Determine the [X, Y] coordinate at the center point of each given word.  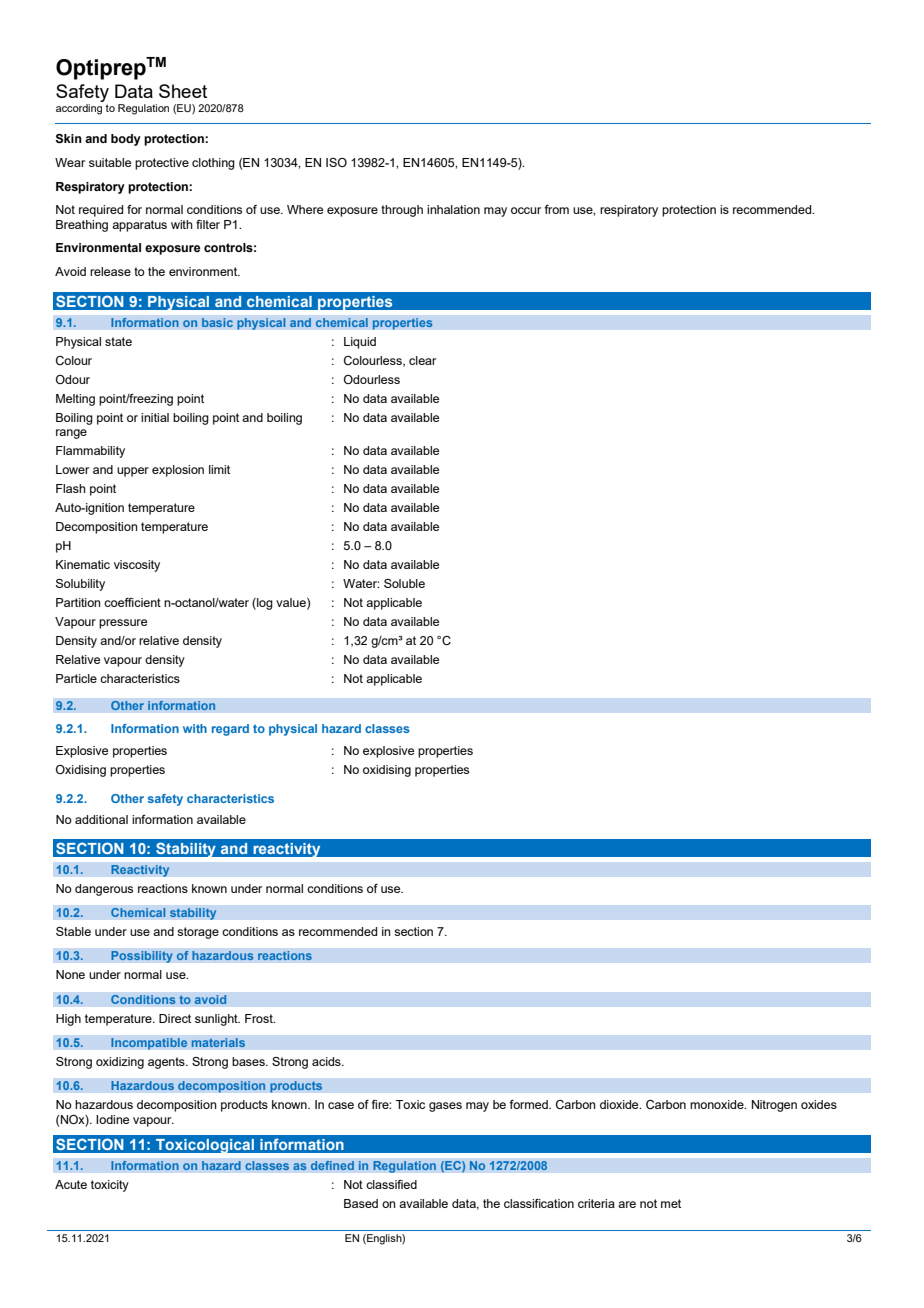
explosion [178, 471]
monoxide [718, 1104]
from [556, 209]
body [126, 140]
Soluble [404, 583]
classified [391, 1184]
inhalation [453, 209]
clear [422, 360]
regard [230, 730]
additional [101, 819]
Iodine [112, 1119]
